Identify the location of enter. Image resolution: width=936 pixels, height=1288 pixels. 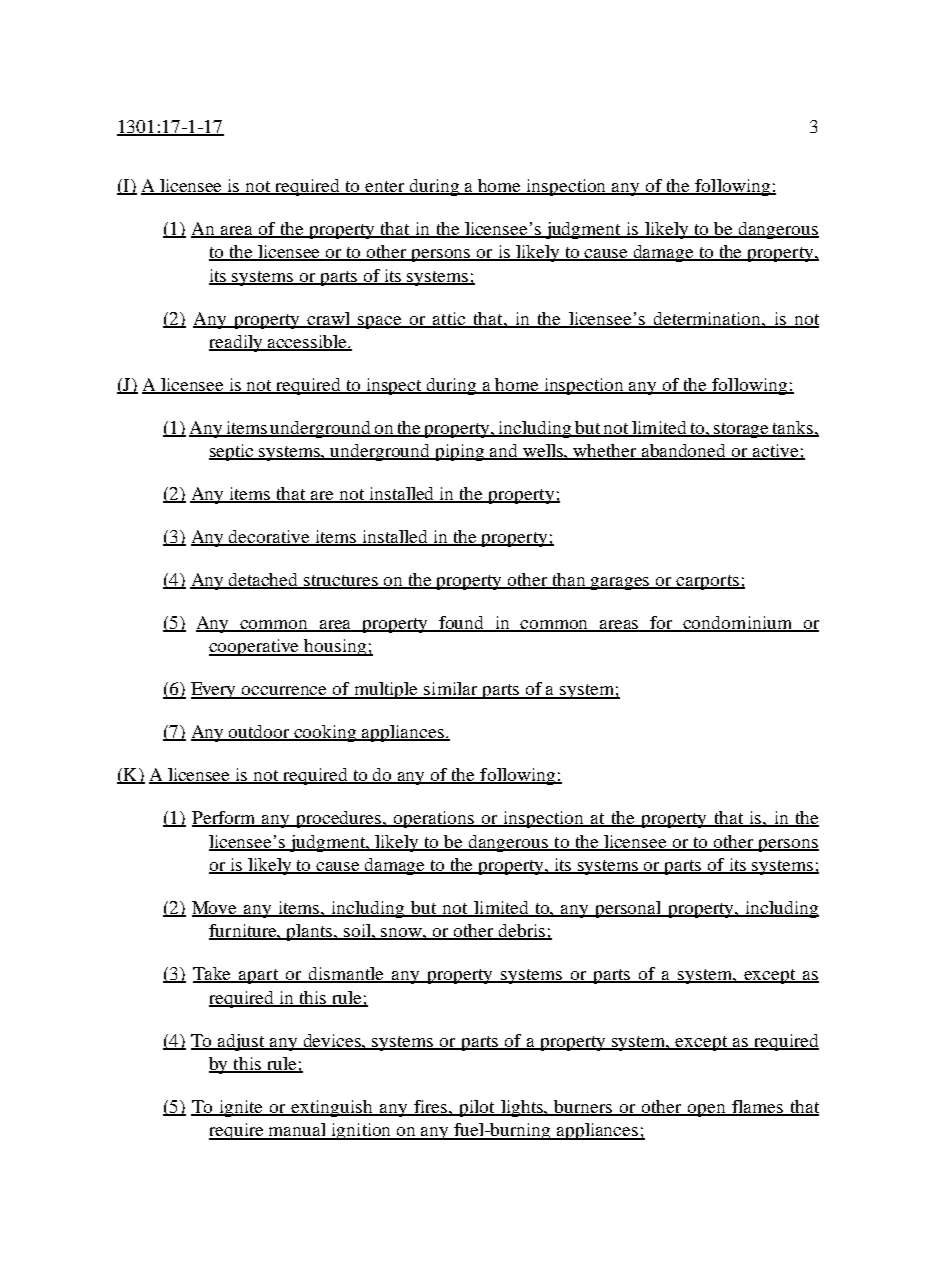
(385, 188).
